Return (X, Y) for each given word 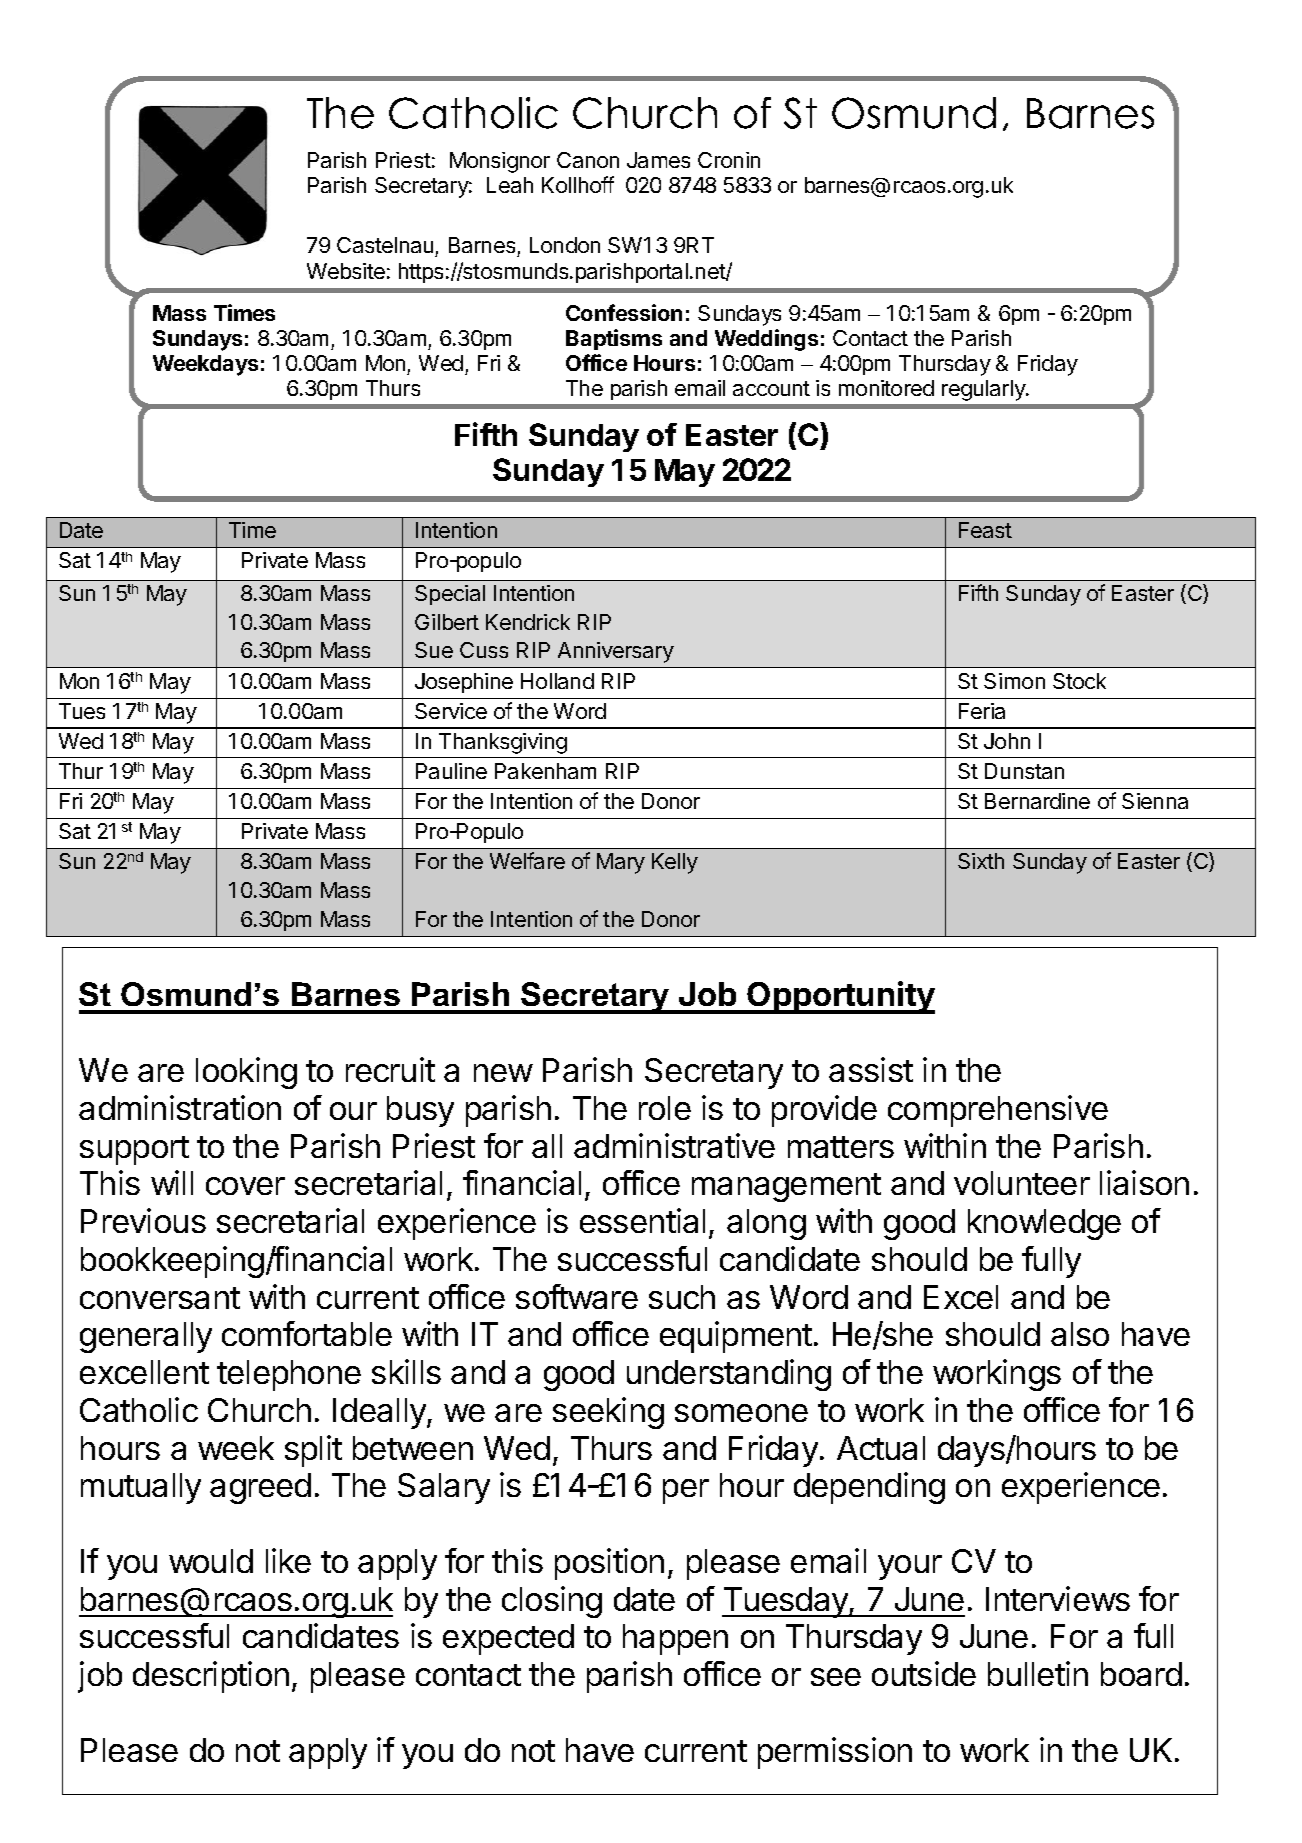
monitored (886, 388)
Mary (621, 863)
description (211, 1677)
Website (346, 271)
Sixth (981, 861)
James (658, 160)
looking (246, 1073)
